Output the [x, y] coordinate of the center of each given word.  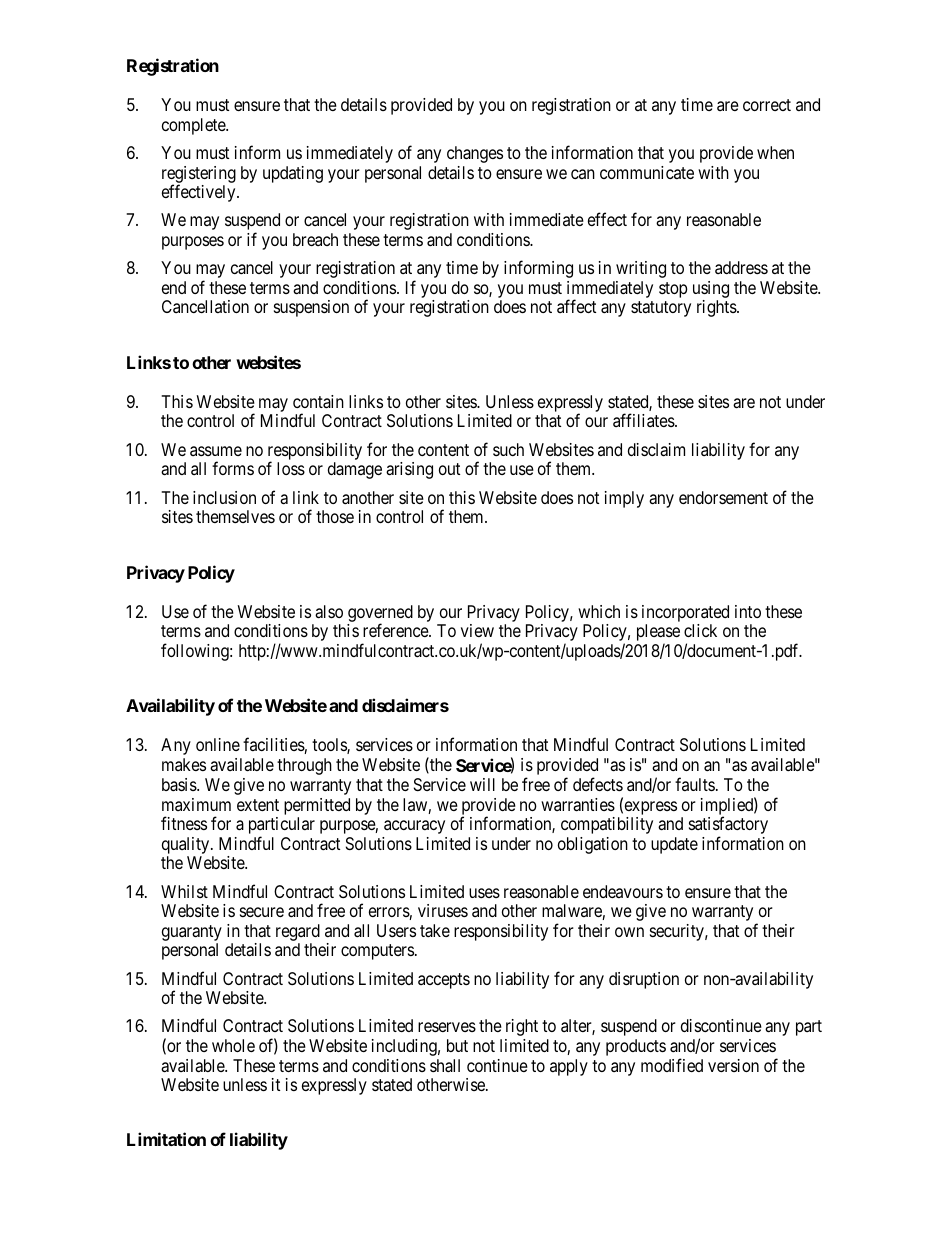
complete [194, 126]
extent [258, 805]
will [482, 784]
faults [695, 784]
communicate [647, 172]
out [449, 469]
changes [475, 154]
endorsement [723, 497]
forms [233, 468]
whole [233, 1045]
